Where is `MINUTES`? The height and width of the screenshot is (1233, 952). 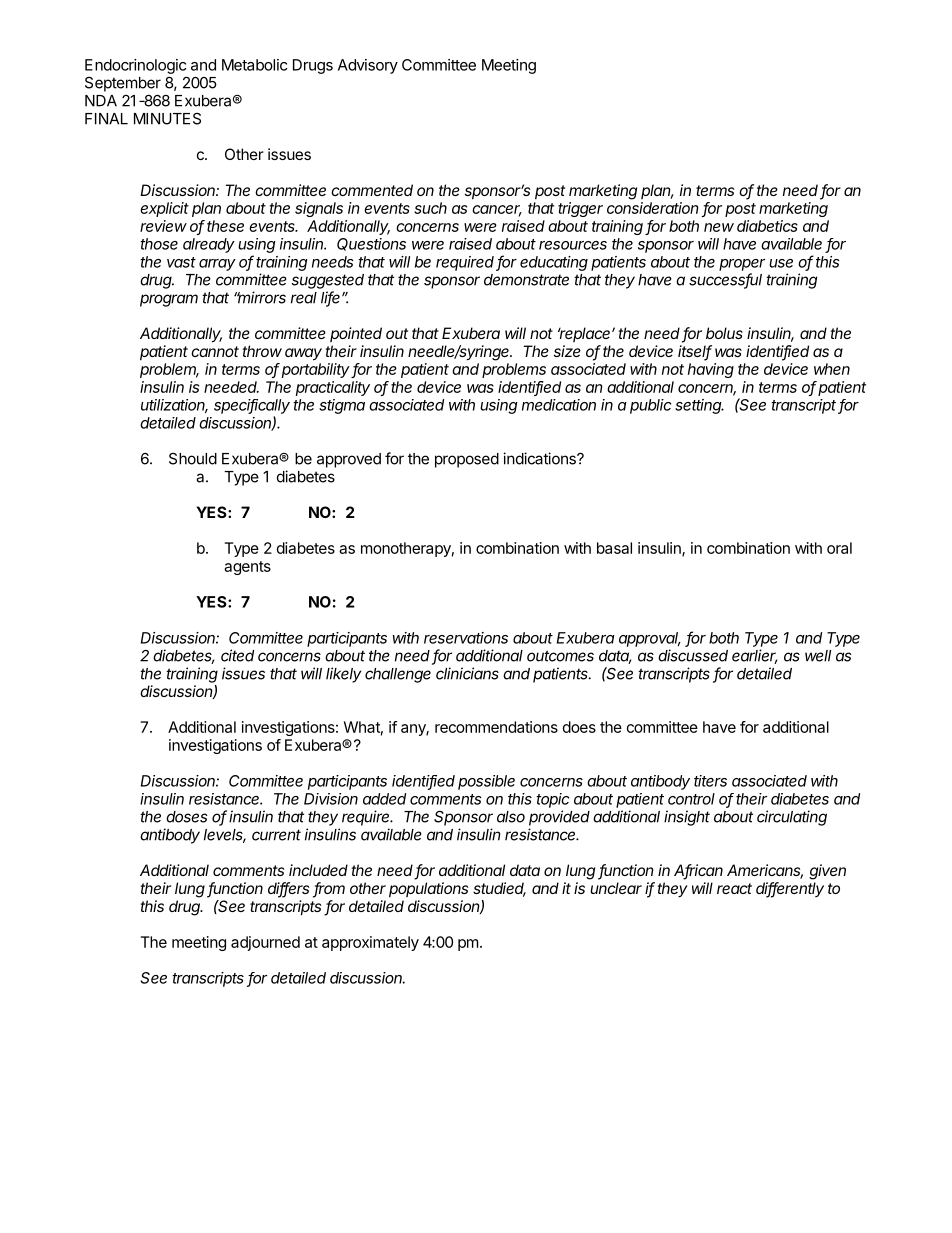 MINUTES is located at coordinates (167, 119).
